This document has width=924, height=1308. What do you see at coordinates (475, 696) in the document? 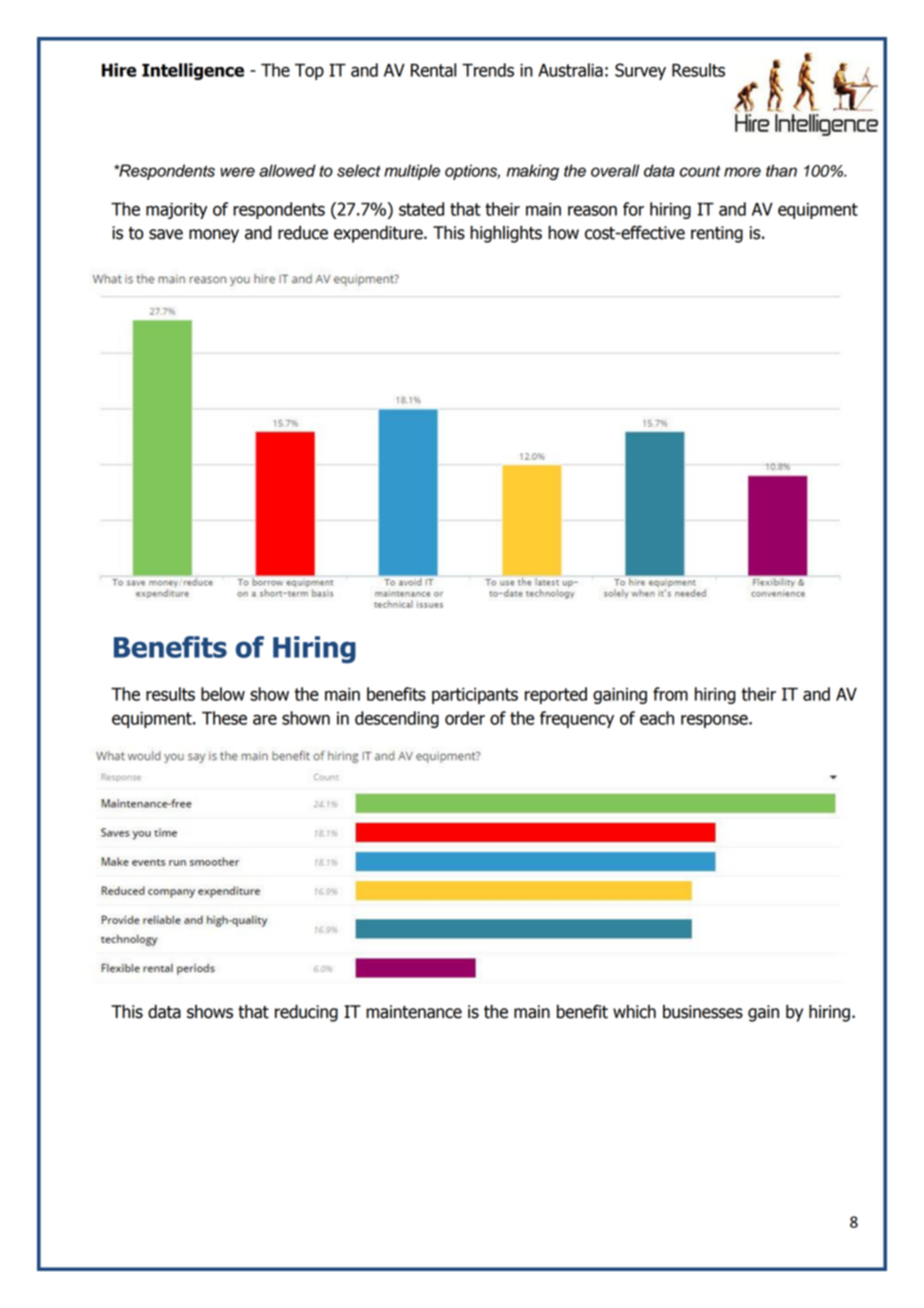
I see `participants` at bounding box center [475, 696].
